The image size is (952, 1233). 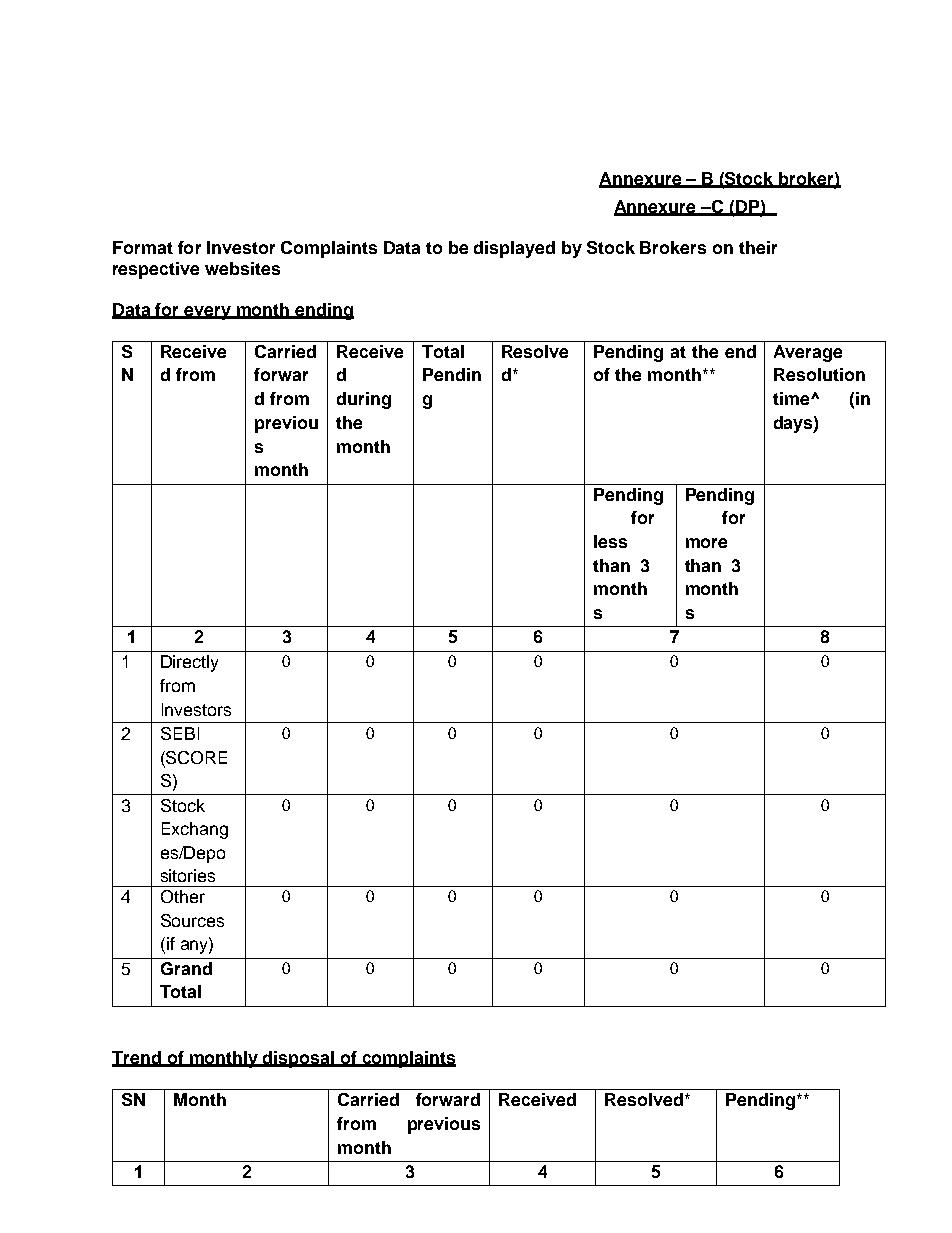 I want to click on their, so click(x=758, y=247).
